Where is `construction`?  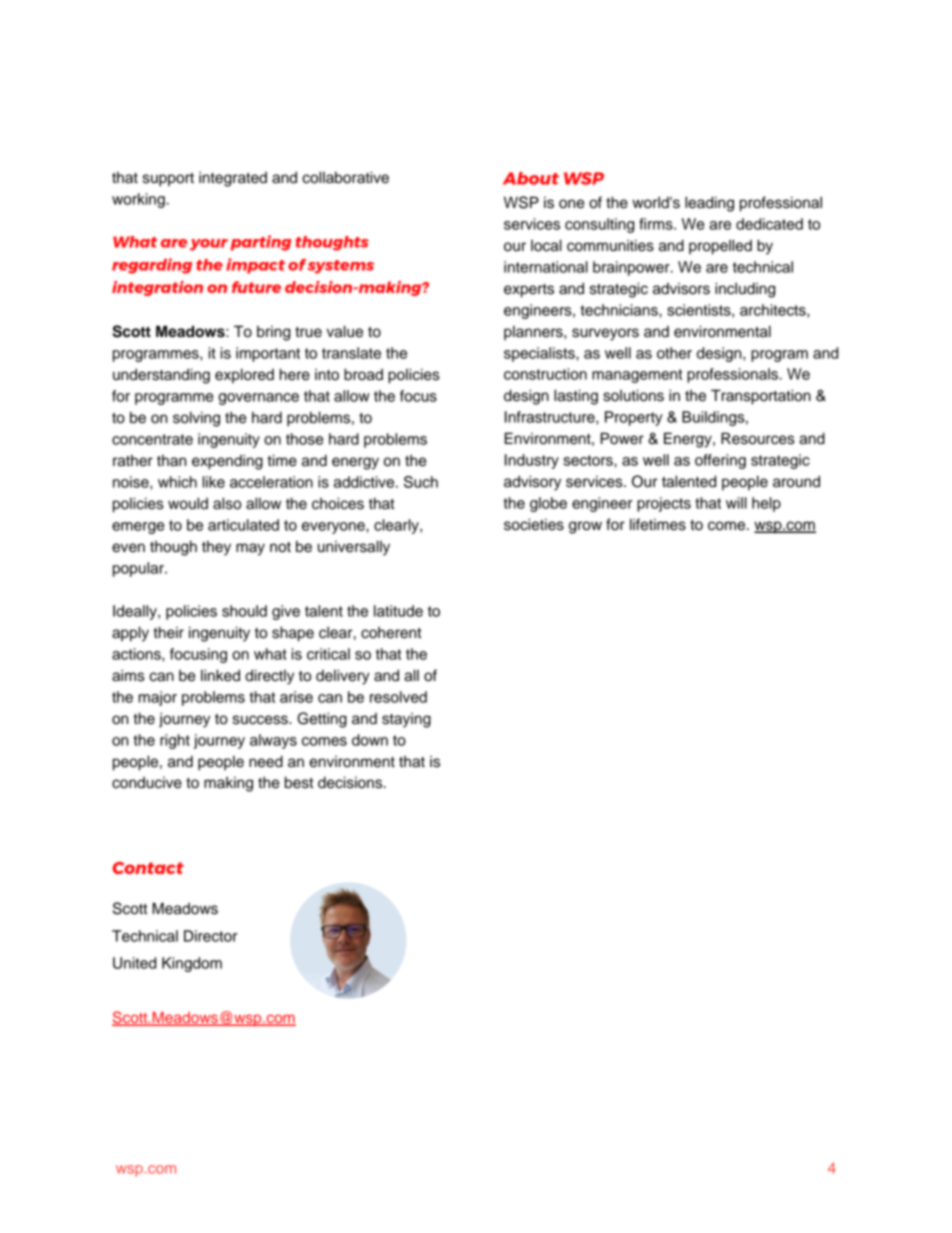 construction is located at coordinates (545, 374).
